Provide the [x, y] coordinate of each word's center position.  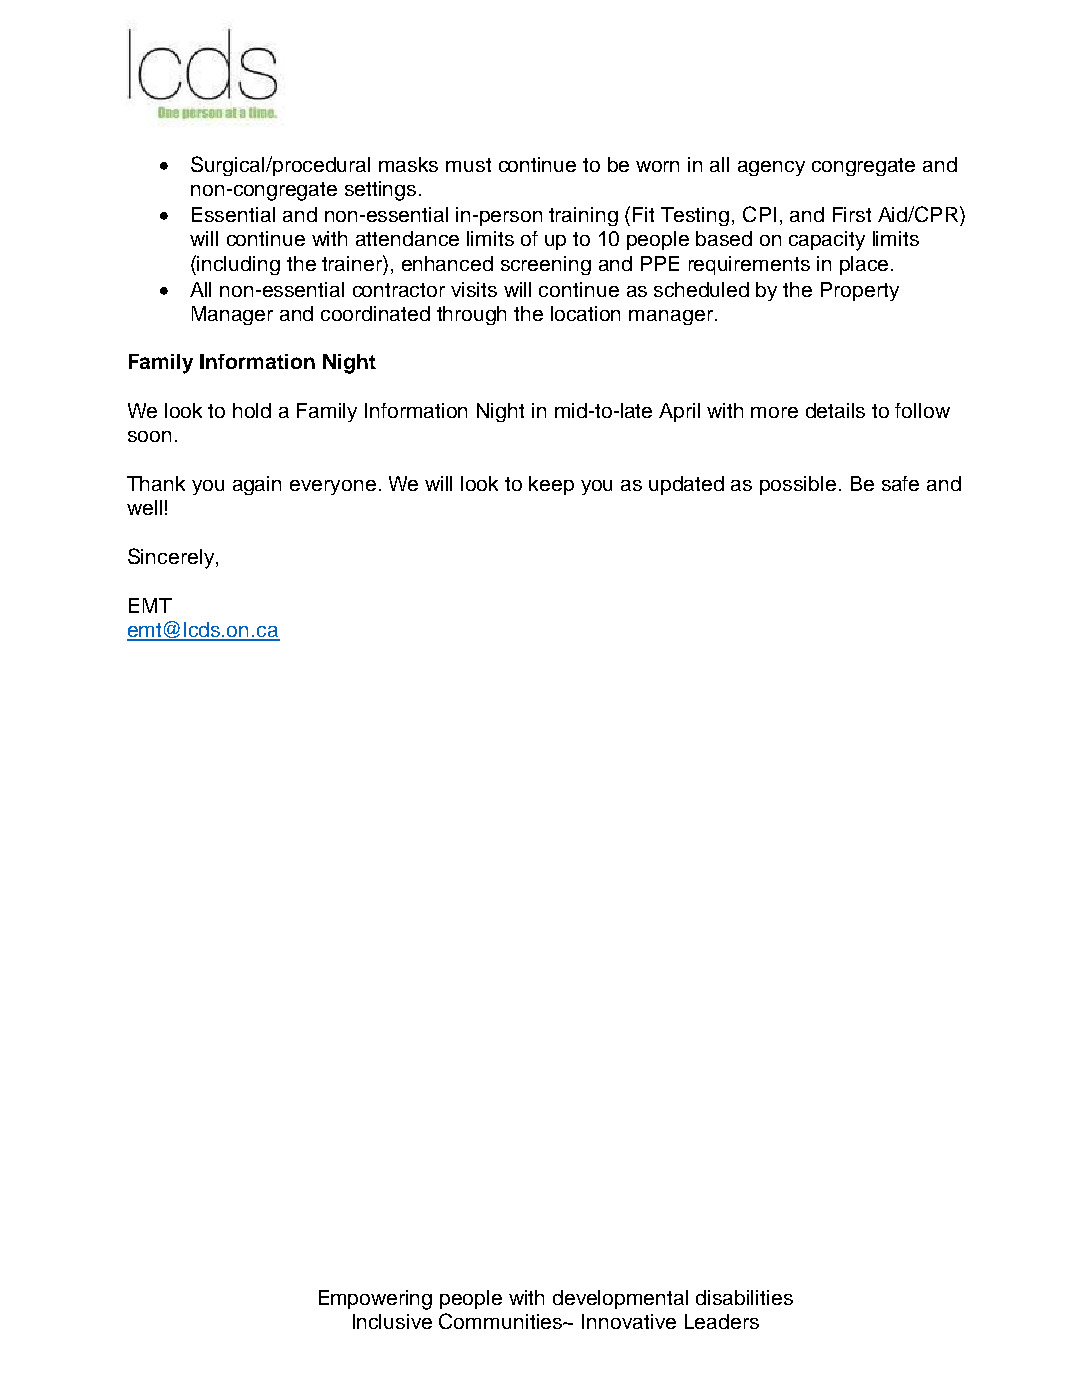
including [238, 265]
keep [551, 485]
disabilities [744, 1297]
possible [798, 485]
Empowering [375, 1300]
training [583, 216]
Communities [501, 1321]
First [852, 214]
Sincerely [171, 558]
